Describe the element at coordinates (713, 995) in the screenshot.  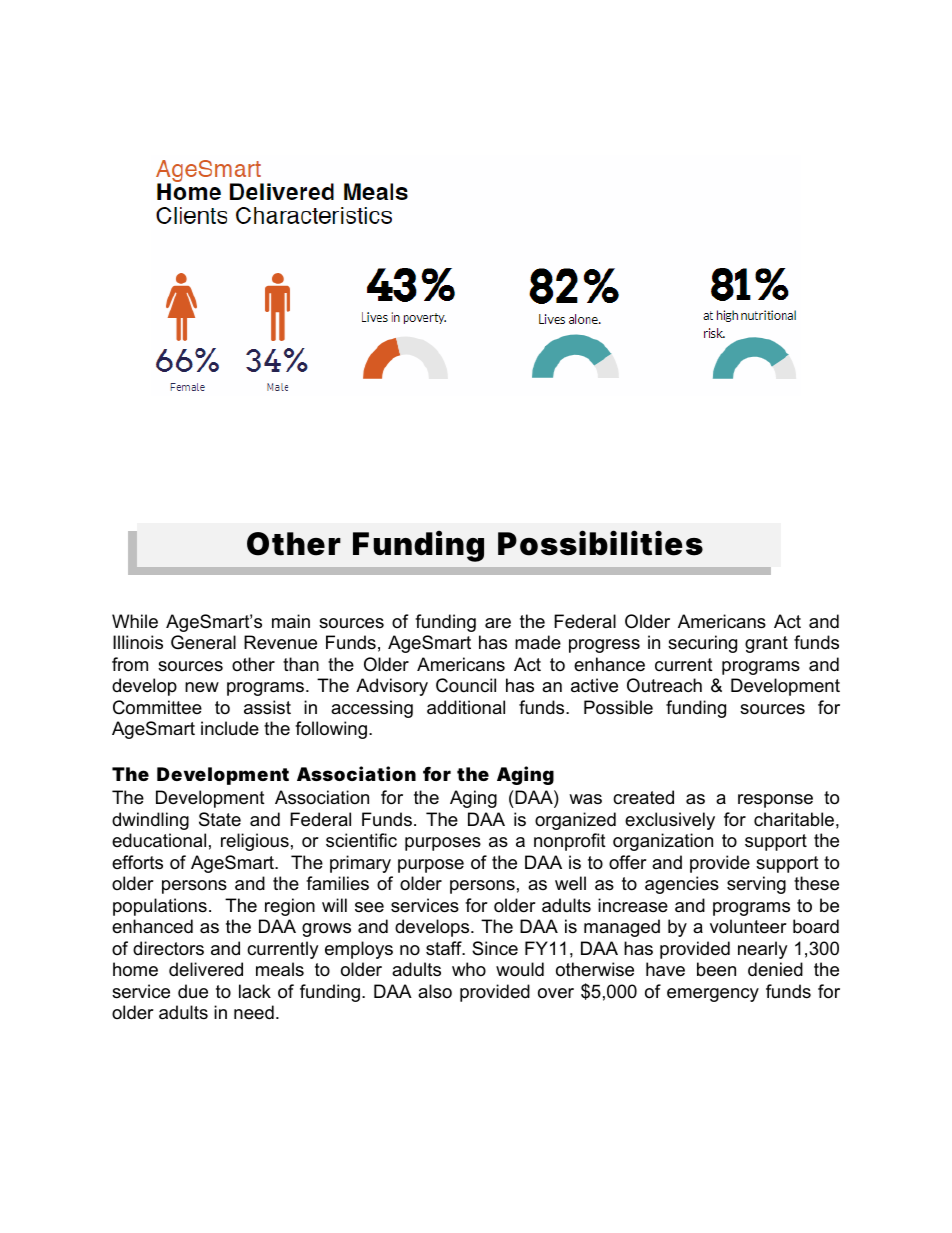
I see `emergency` at that location.
